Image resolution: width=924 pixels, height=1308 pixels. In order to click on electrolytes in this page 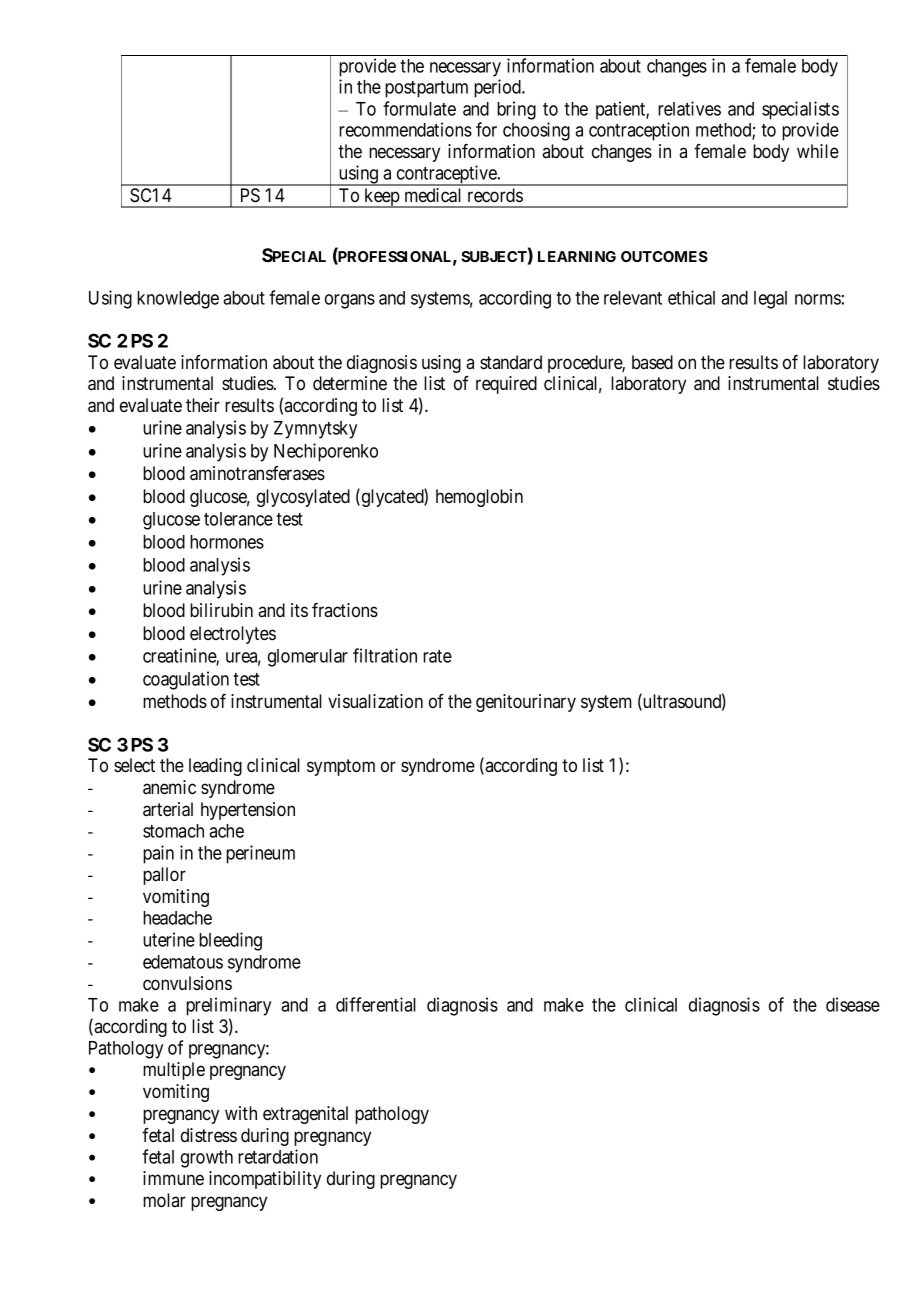, I will do `click(233, 635)`.
